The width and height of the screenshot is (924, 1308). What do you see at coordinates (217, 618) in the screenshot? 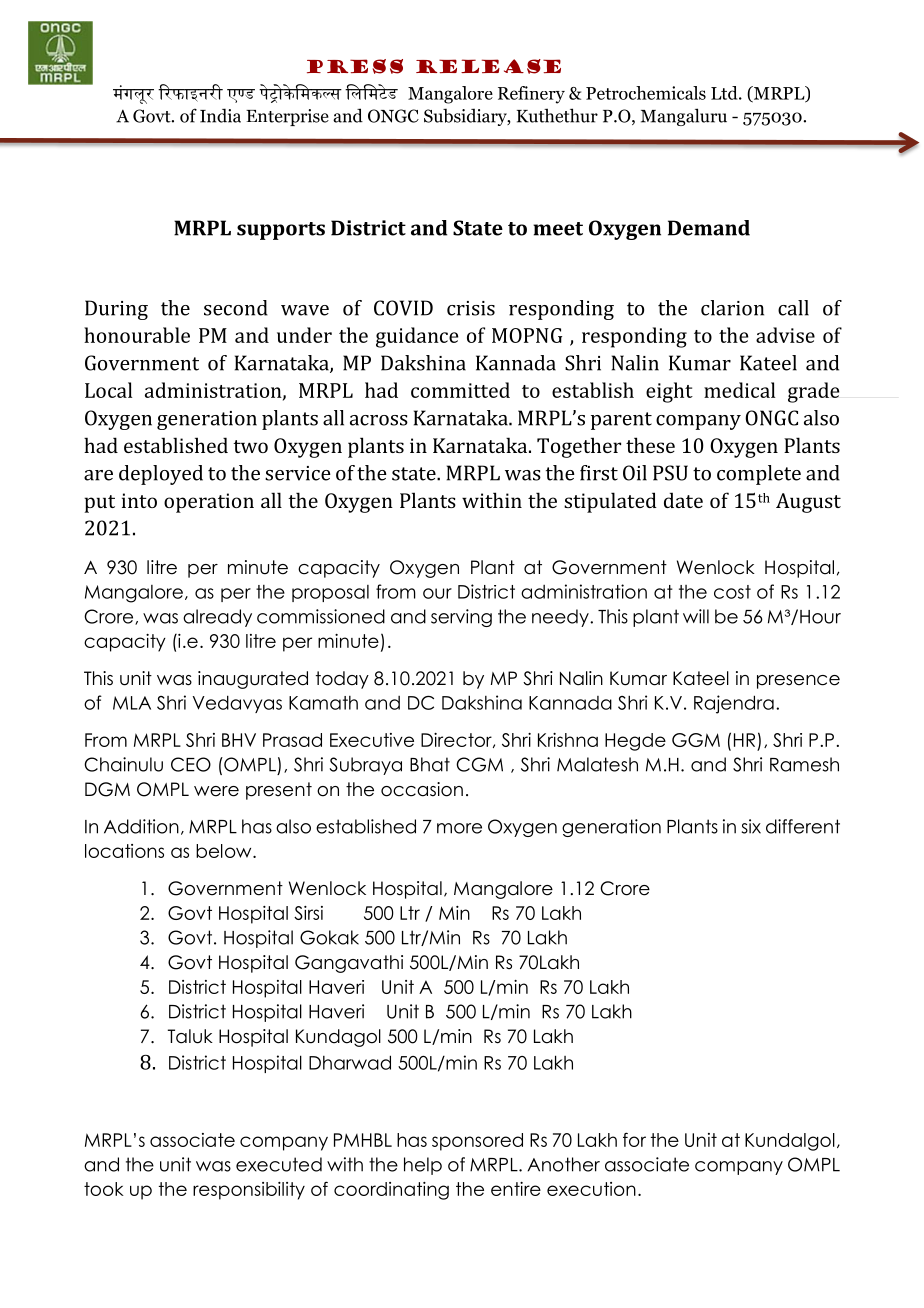
I see `already` at bounding box center [217, 618].
